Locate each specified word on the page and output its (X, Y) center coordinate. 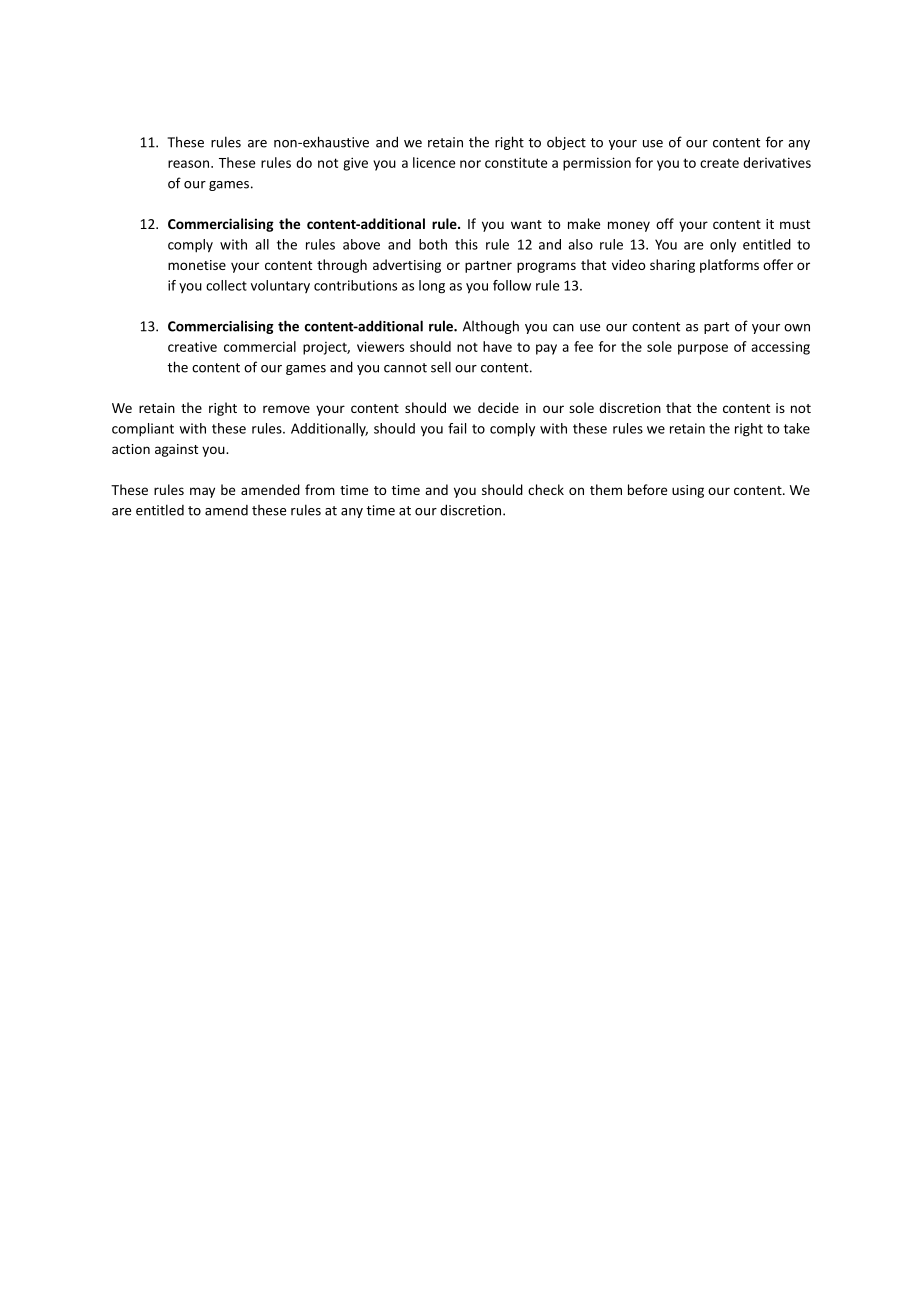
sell (441, 367)
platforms (729, 266)
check (546, 489)
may (202, 492)
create (719, 163)
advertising (407, 266)
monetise (197, 265)
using (688, 491)
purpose (703, 349)
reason (188, 164)
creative (192, 347)
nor (470, 164)
